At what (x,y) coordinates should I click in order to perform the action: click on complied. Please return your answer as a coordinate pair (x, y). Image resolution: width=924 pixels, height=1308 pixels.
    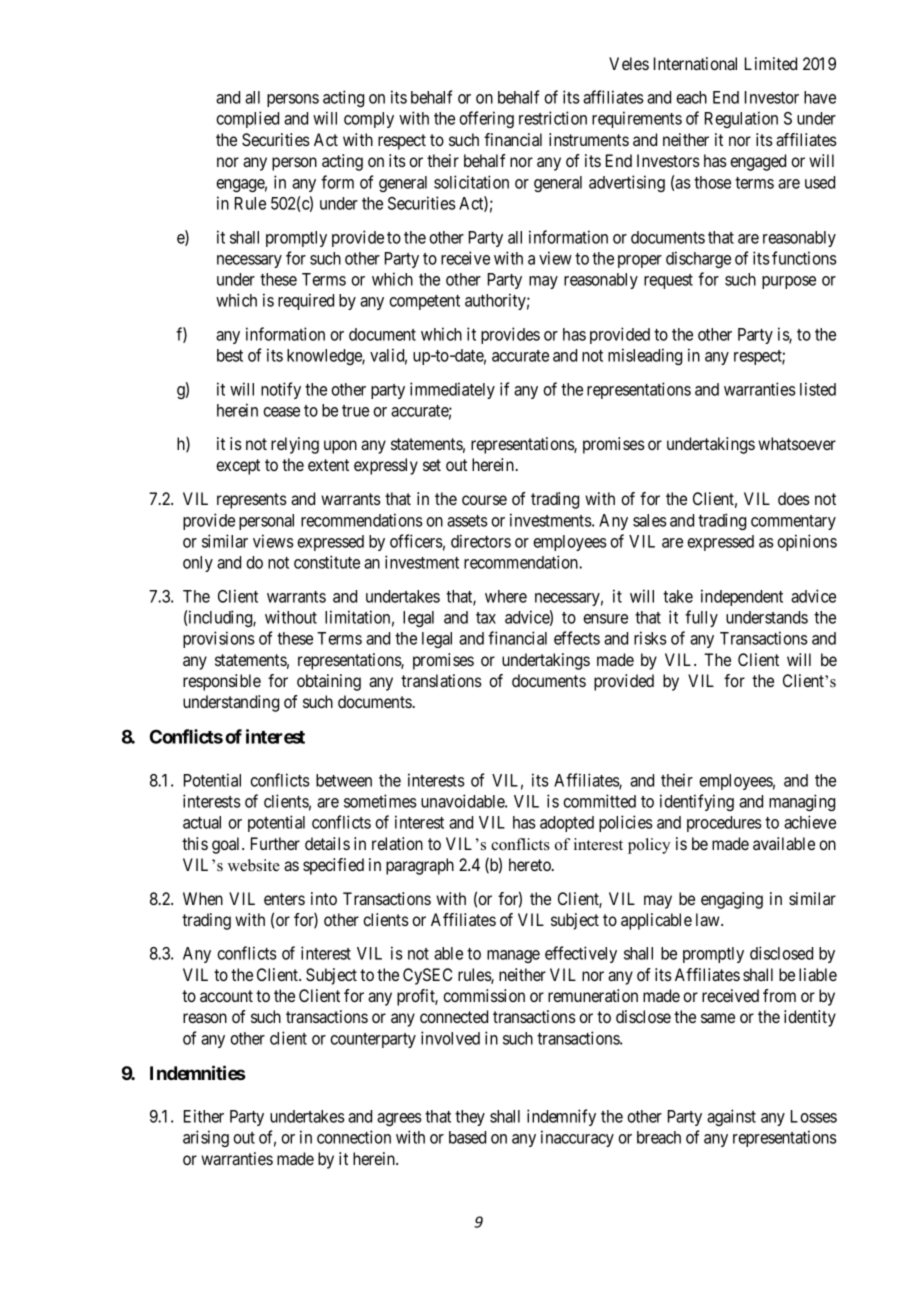
    Looking at the image, I should click on (247, 119).
